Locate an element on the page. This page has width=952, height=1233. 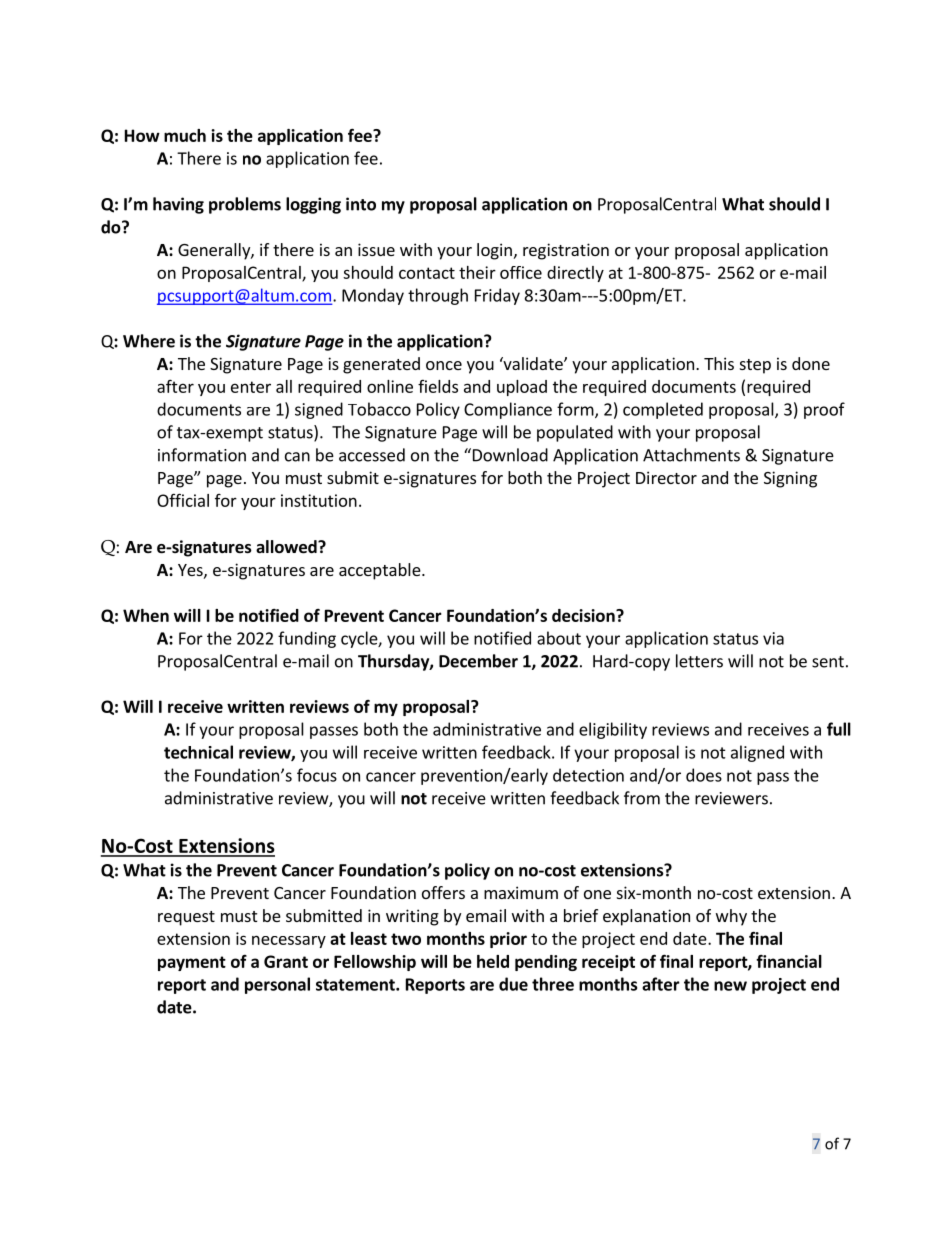
December is located at coordinates (478, 661).
